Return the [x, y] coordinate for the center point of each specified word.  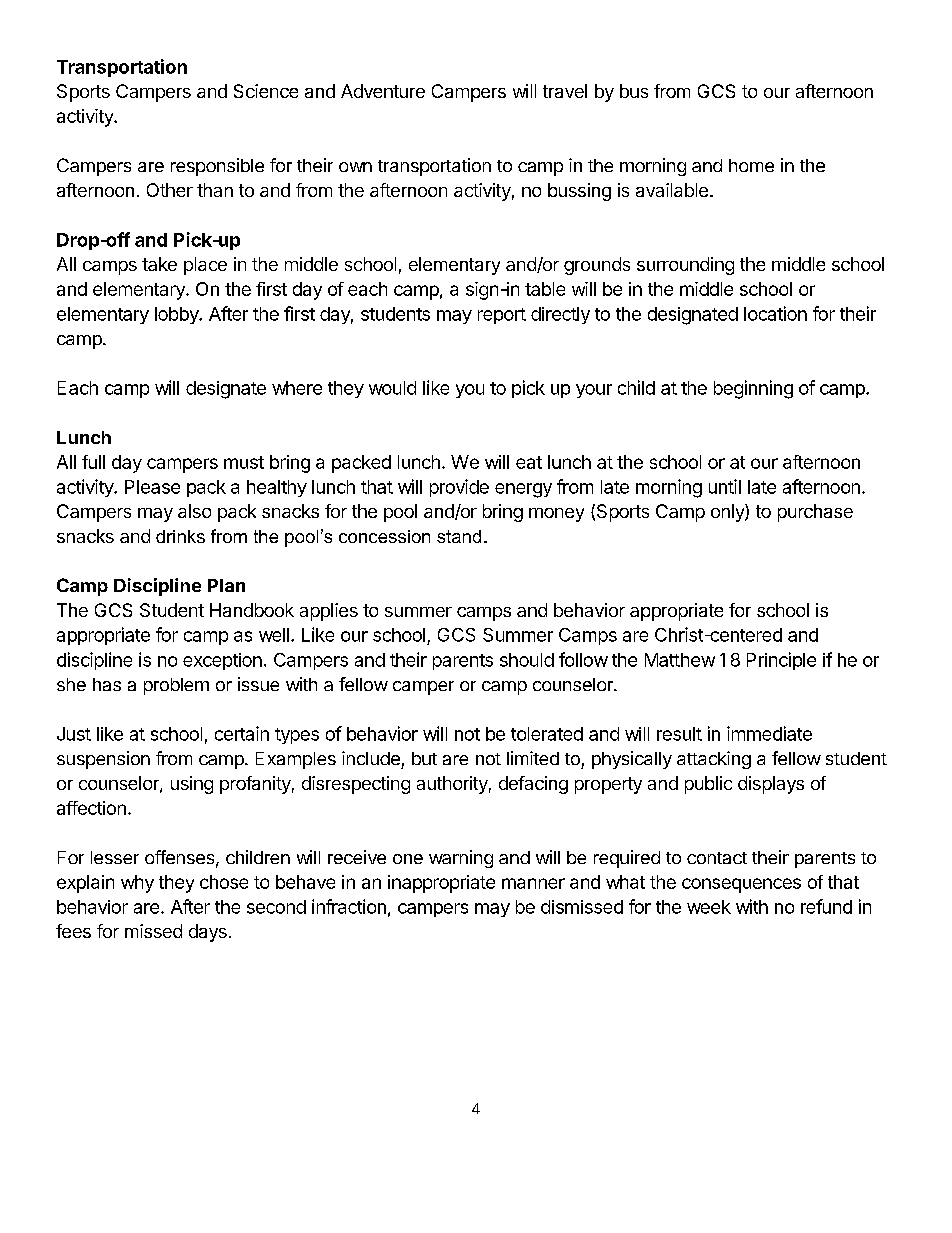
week [709, 907]
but [424, 758]
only [728, 513]
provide [459, 488]
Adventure [383, 91]
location [775, 313]
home [751, 165]
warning [461, 859]
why [137, 884]
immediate [769, 733]
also [194, 511]
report [502, 316]
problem [176, 686]
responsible [217, 167]
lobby [178, 315]
